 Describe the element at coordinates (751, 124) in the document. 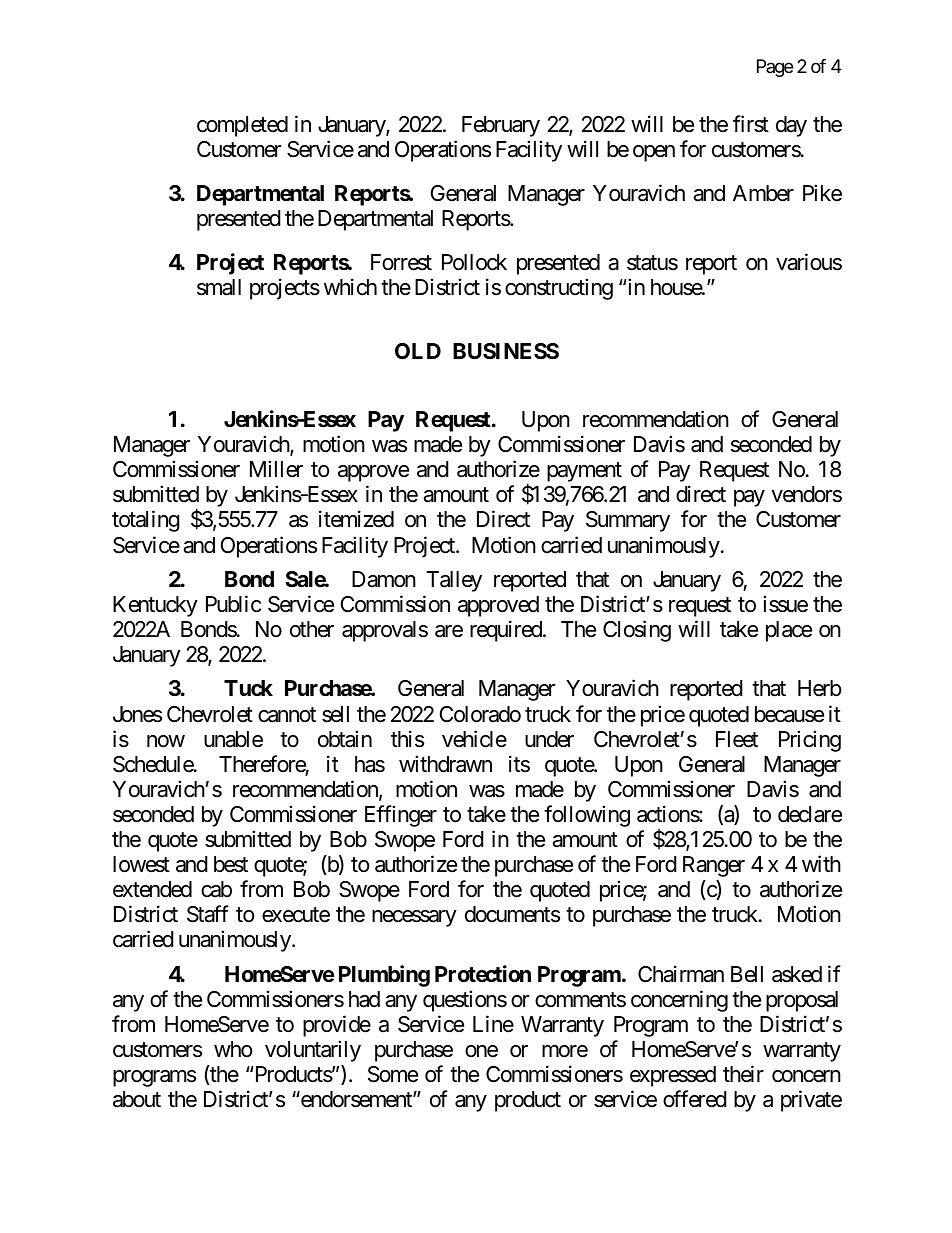

I see `first` at that location.
